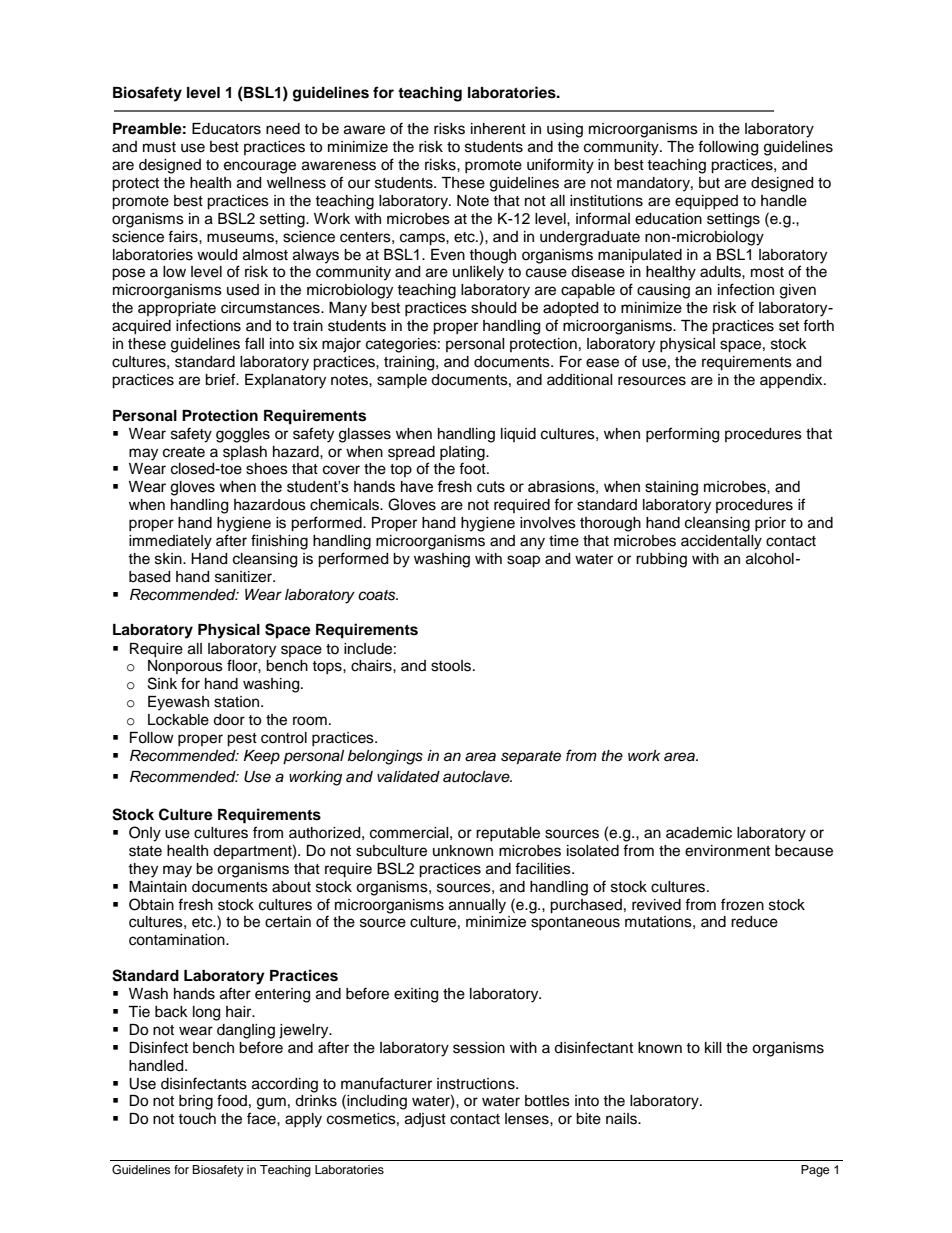 This image has width=952, height=1233. I want to click on academic, so click(699, 833).
